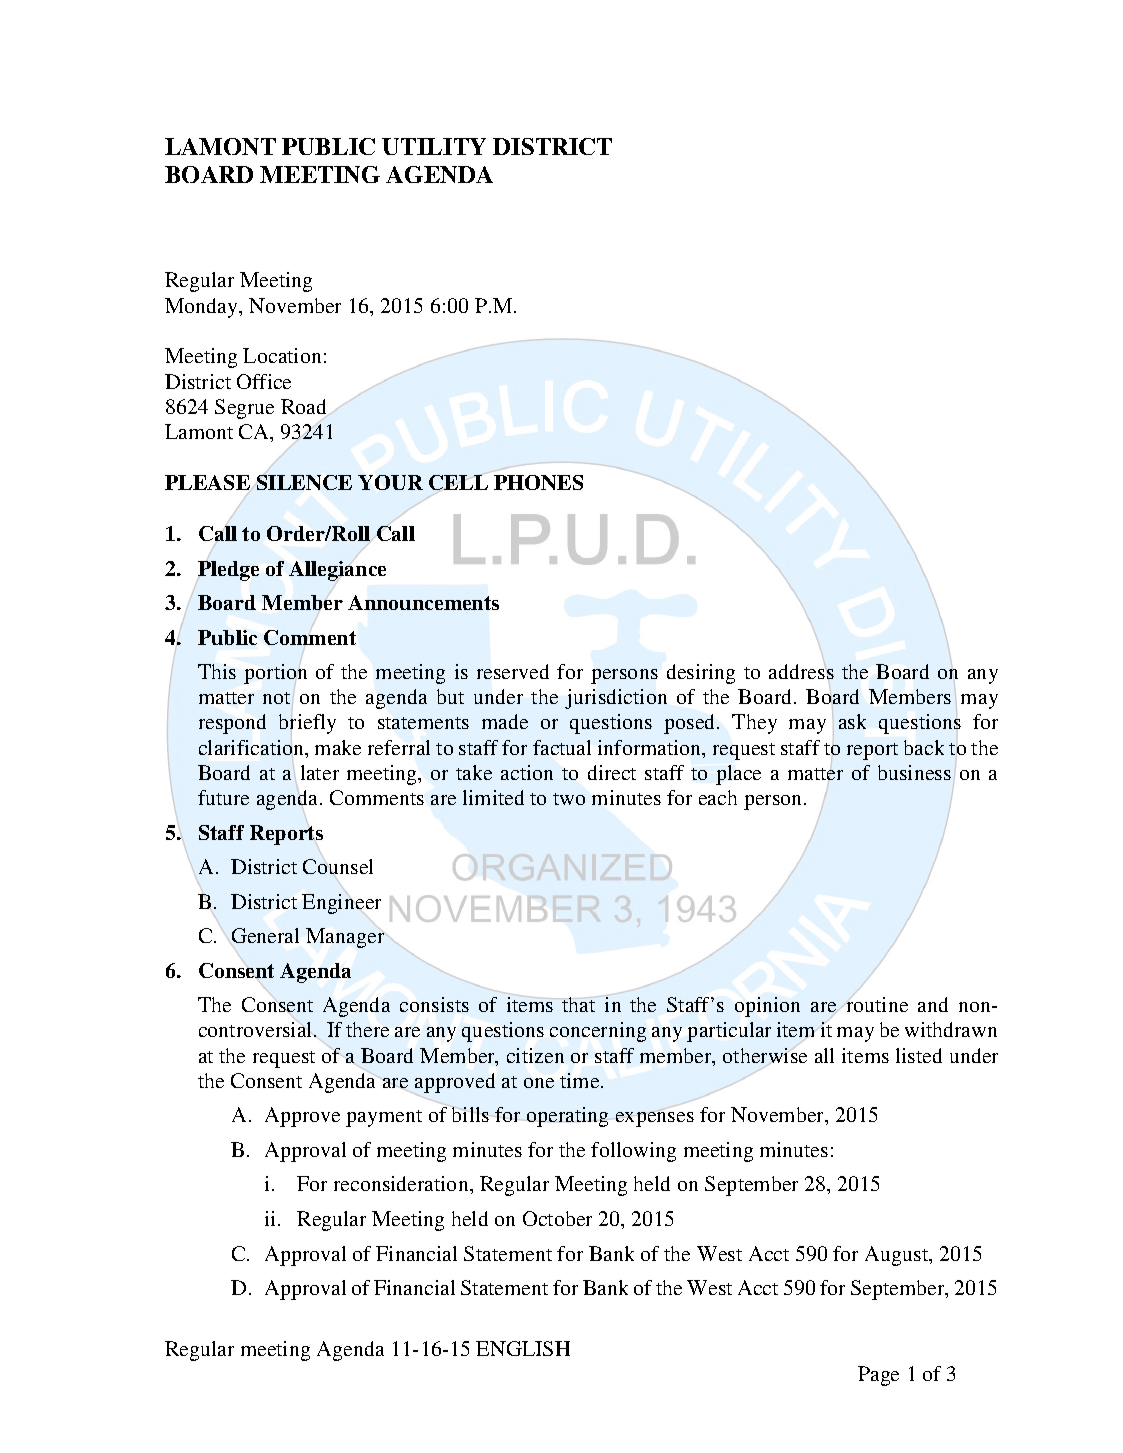 The width and height of the screenshot is (1123, 1453). I want to click on Location, so click(282, 355).
